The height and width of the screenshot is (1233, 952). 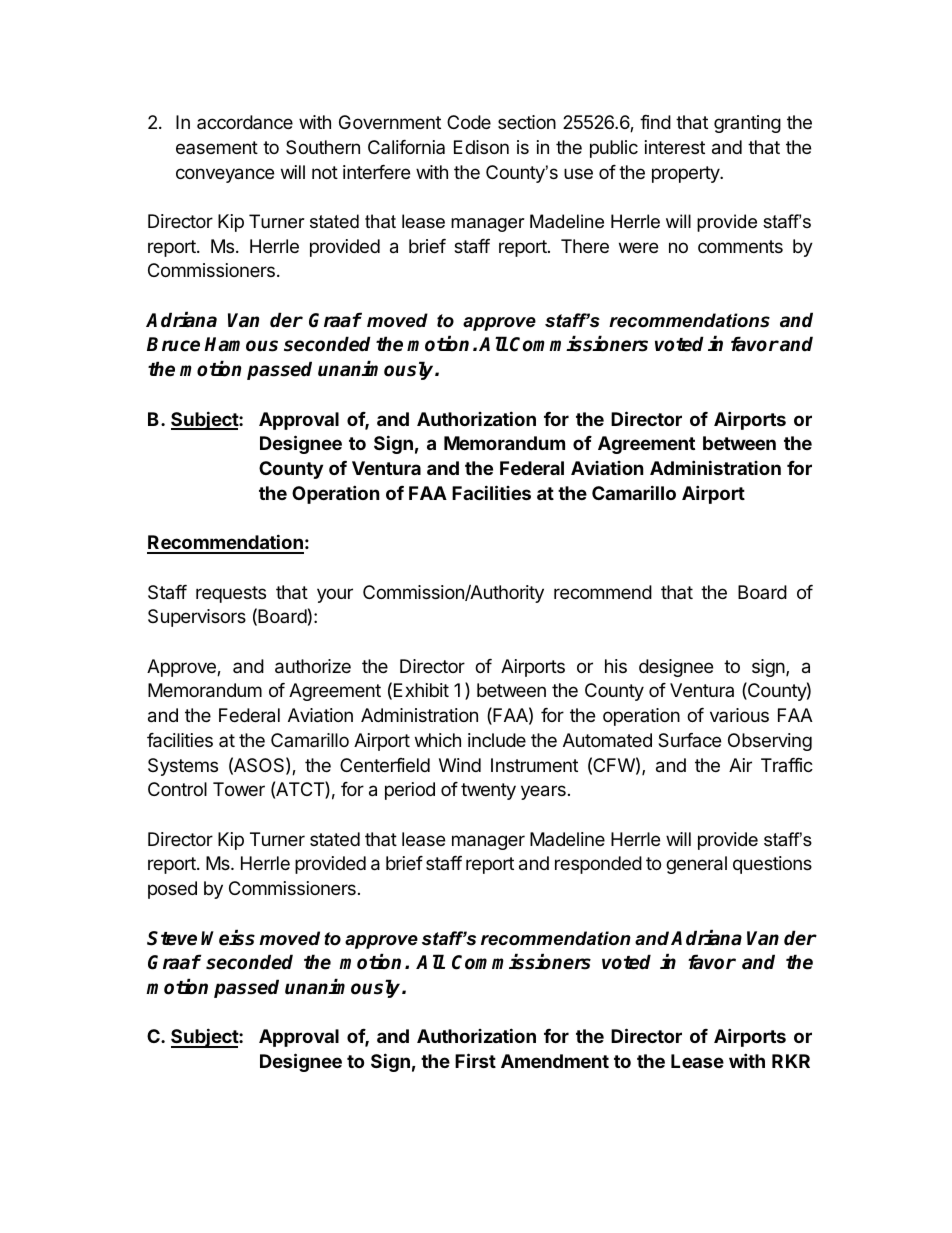 What do you see at coordinates (172, 938) in the screenshot?
I see `Steve` at bounding box center [172, 938].
